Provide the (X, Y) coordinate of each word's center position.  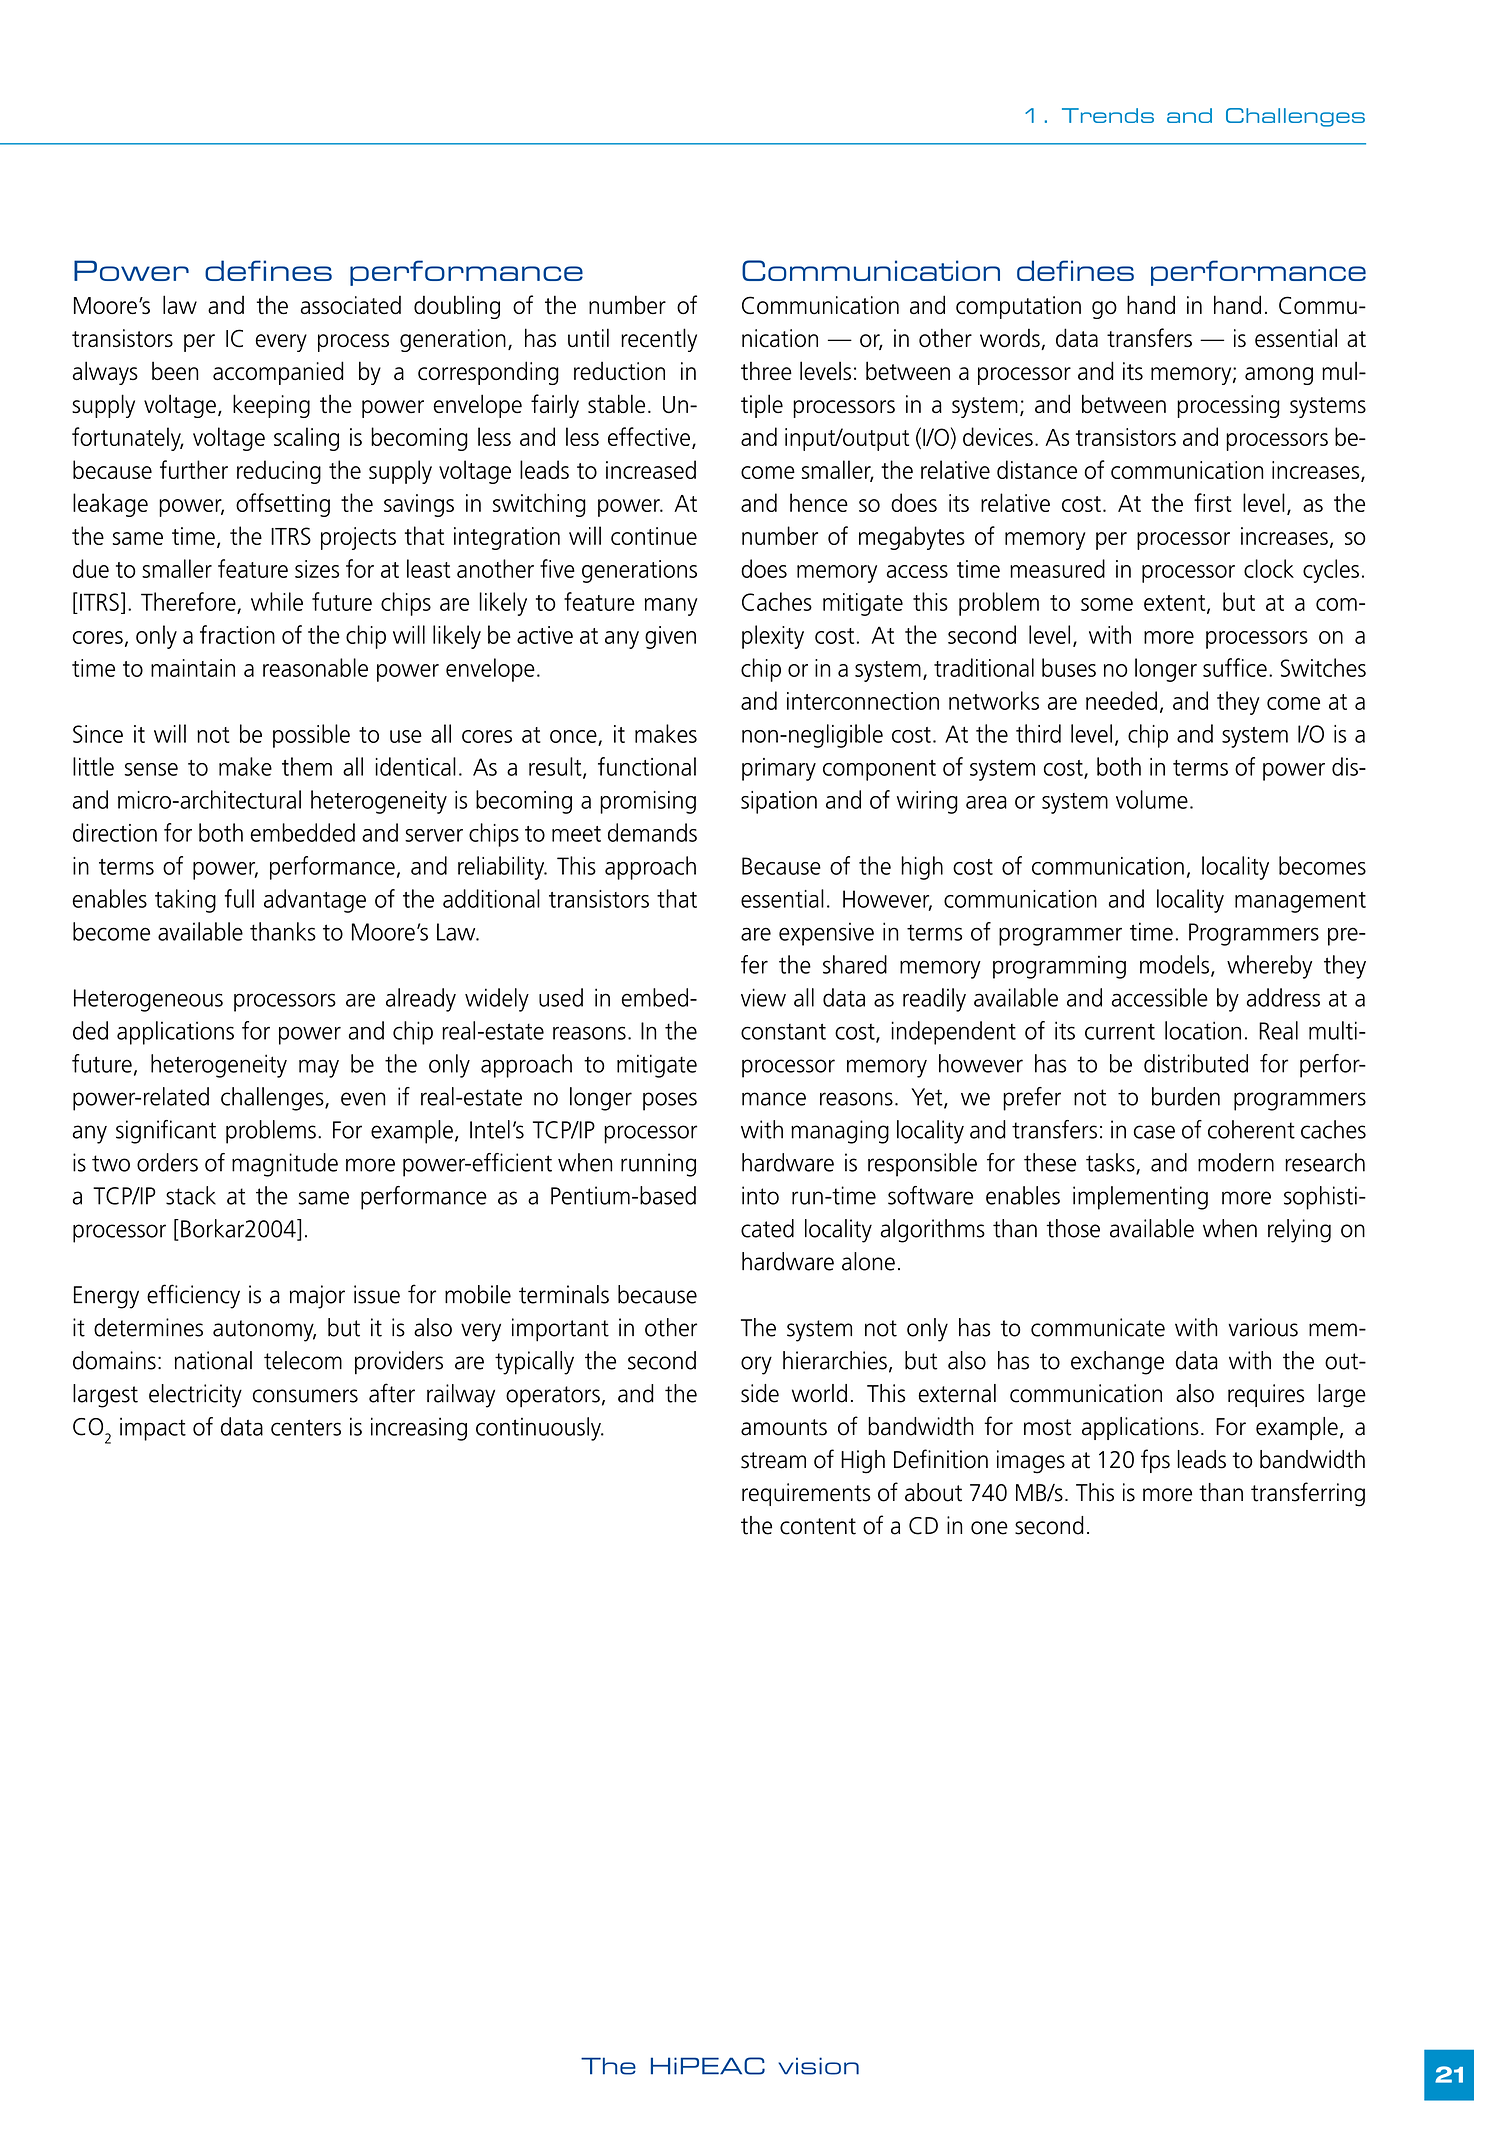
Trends (1108, 115)
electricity (195, 1396)
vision (818, 2066)
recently (659, 340)
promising (648, 802)
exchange (1117, 1363)
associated (351, 305)
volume (1152, 799)
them (307, 766)
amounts (784, 1427)
